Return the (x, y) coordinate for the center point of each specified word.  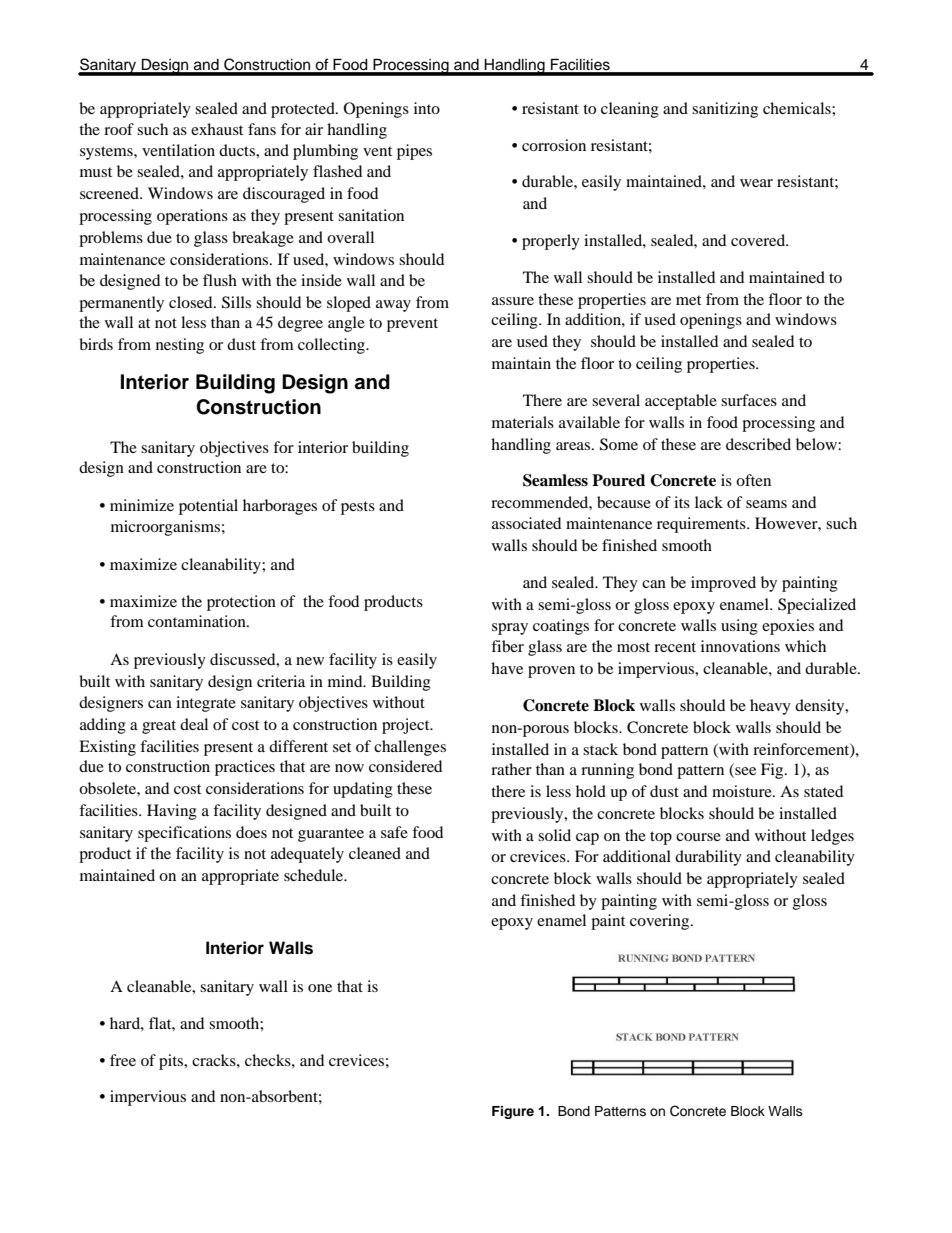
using (739, 627)
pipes (414, 152)
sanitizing (725, 110)
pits (172, 1062)
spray (510, 629)
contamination (198, 621)
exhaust (217, 129)
